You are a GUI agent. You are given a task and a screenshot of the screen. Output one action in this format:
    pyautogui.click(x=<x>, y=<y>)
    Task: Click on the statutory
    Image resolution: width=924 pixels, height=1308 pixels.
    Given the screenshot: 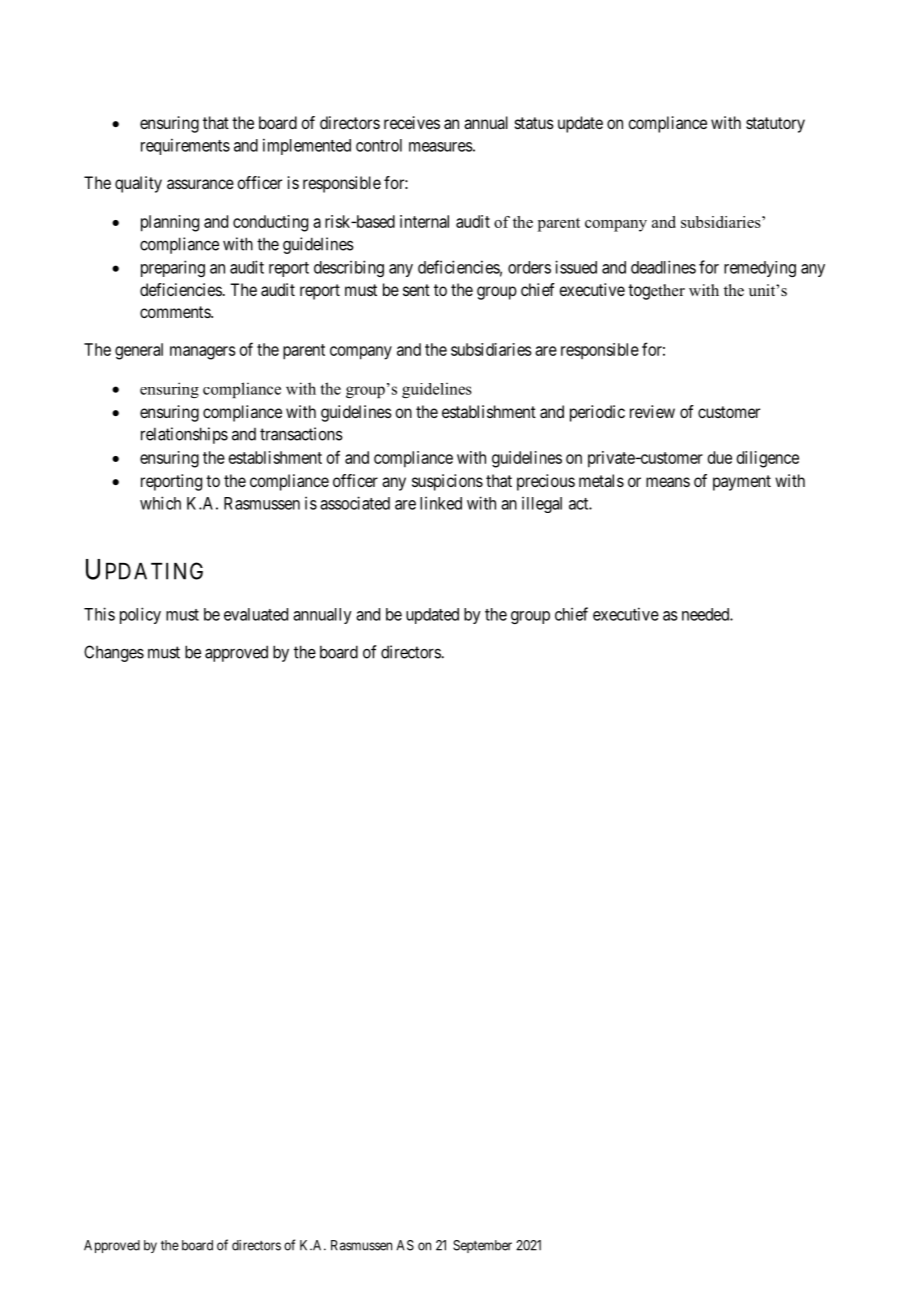 What is the action you would take?
    pyautogui.click(x=775, y=125)
